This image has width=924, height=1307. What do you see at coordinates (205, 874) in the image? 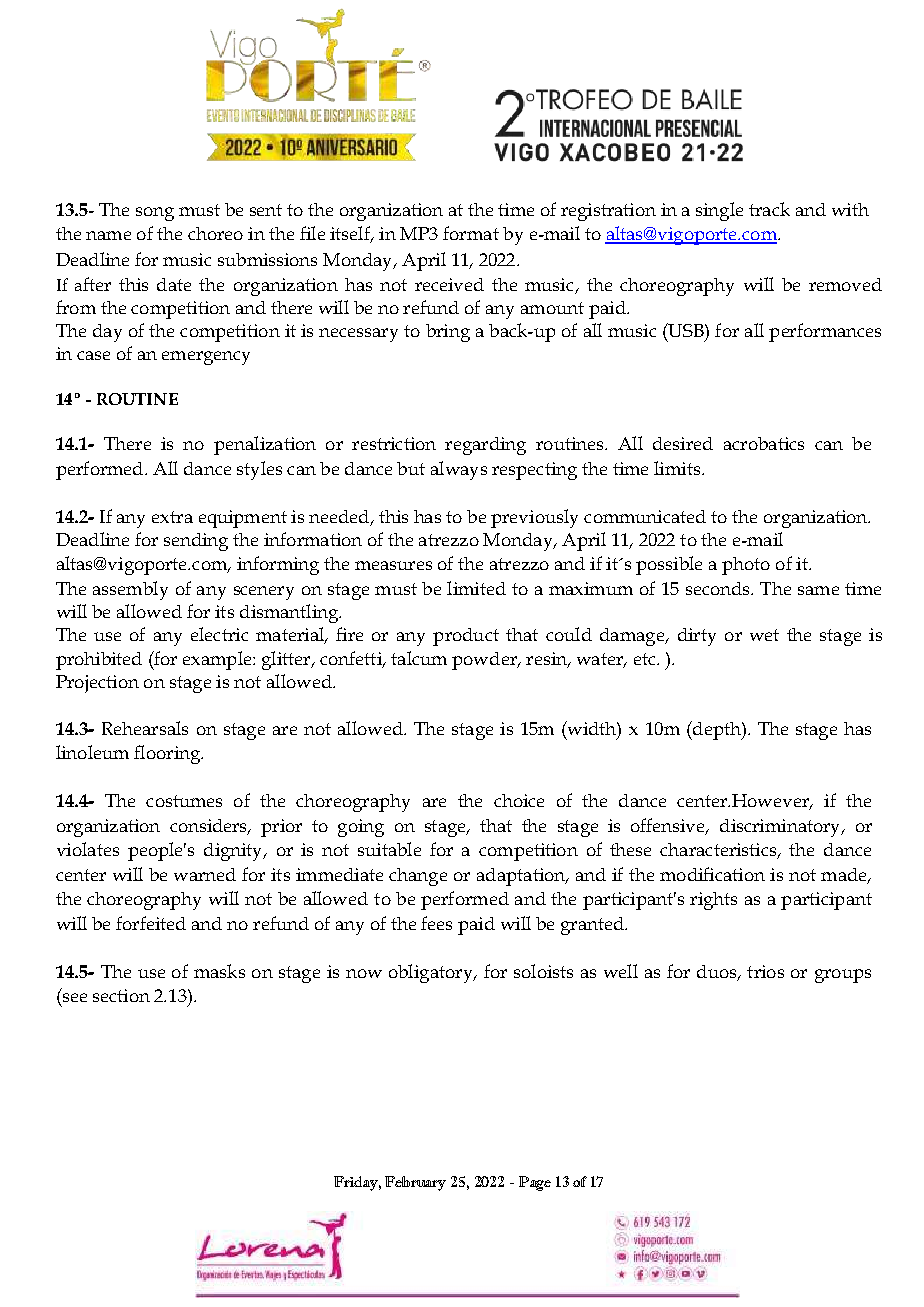
I see `warned` at bounding box center [205, 874].
